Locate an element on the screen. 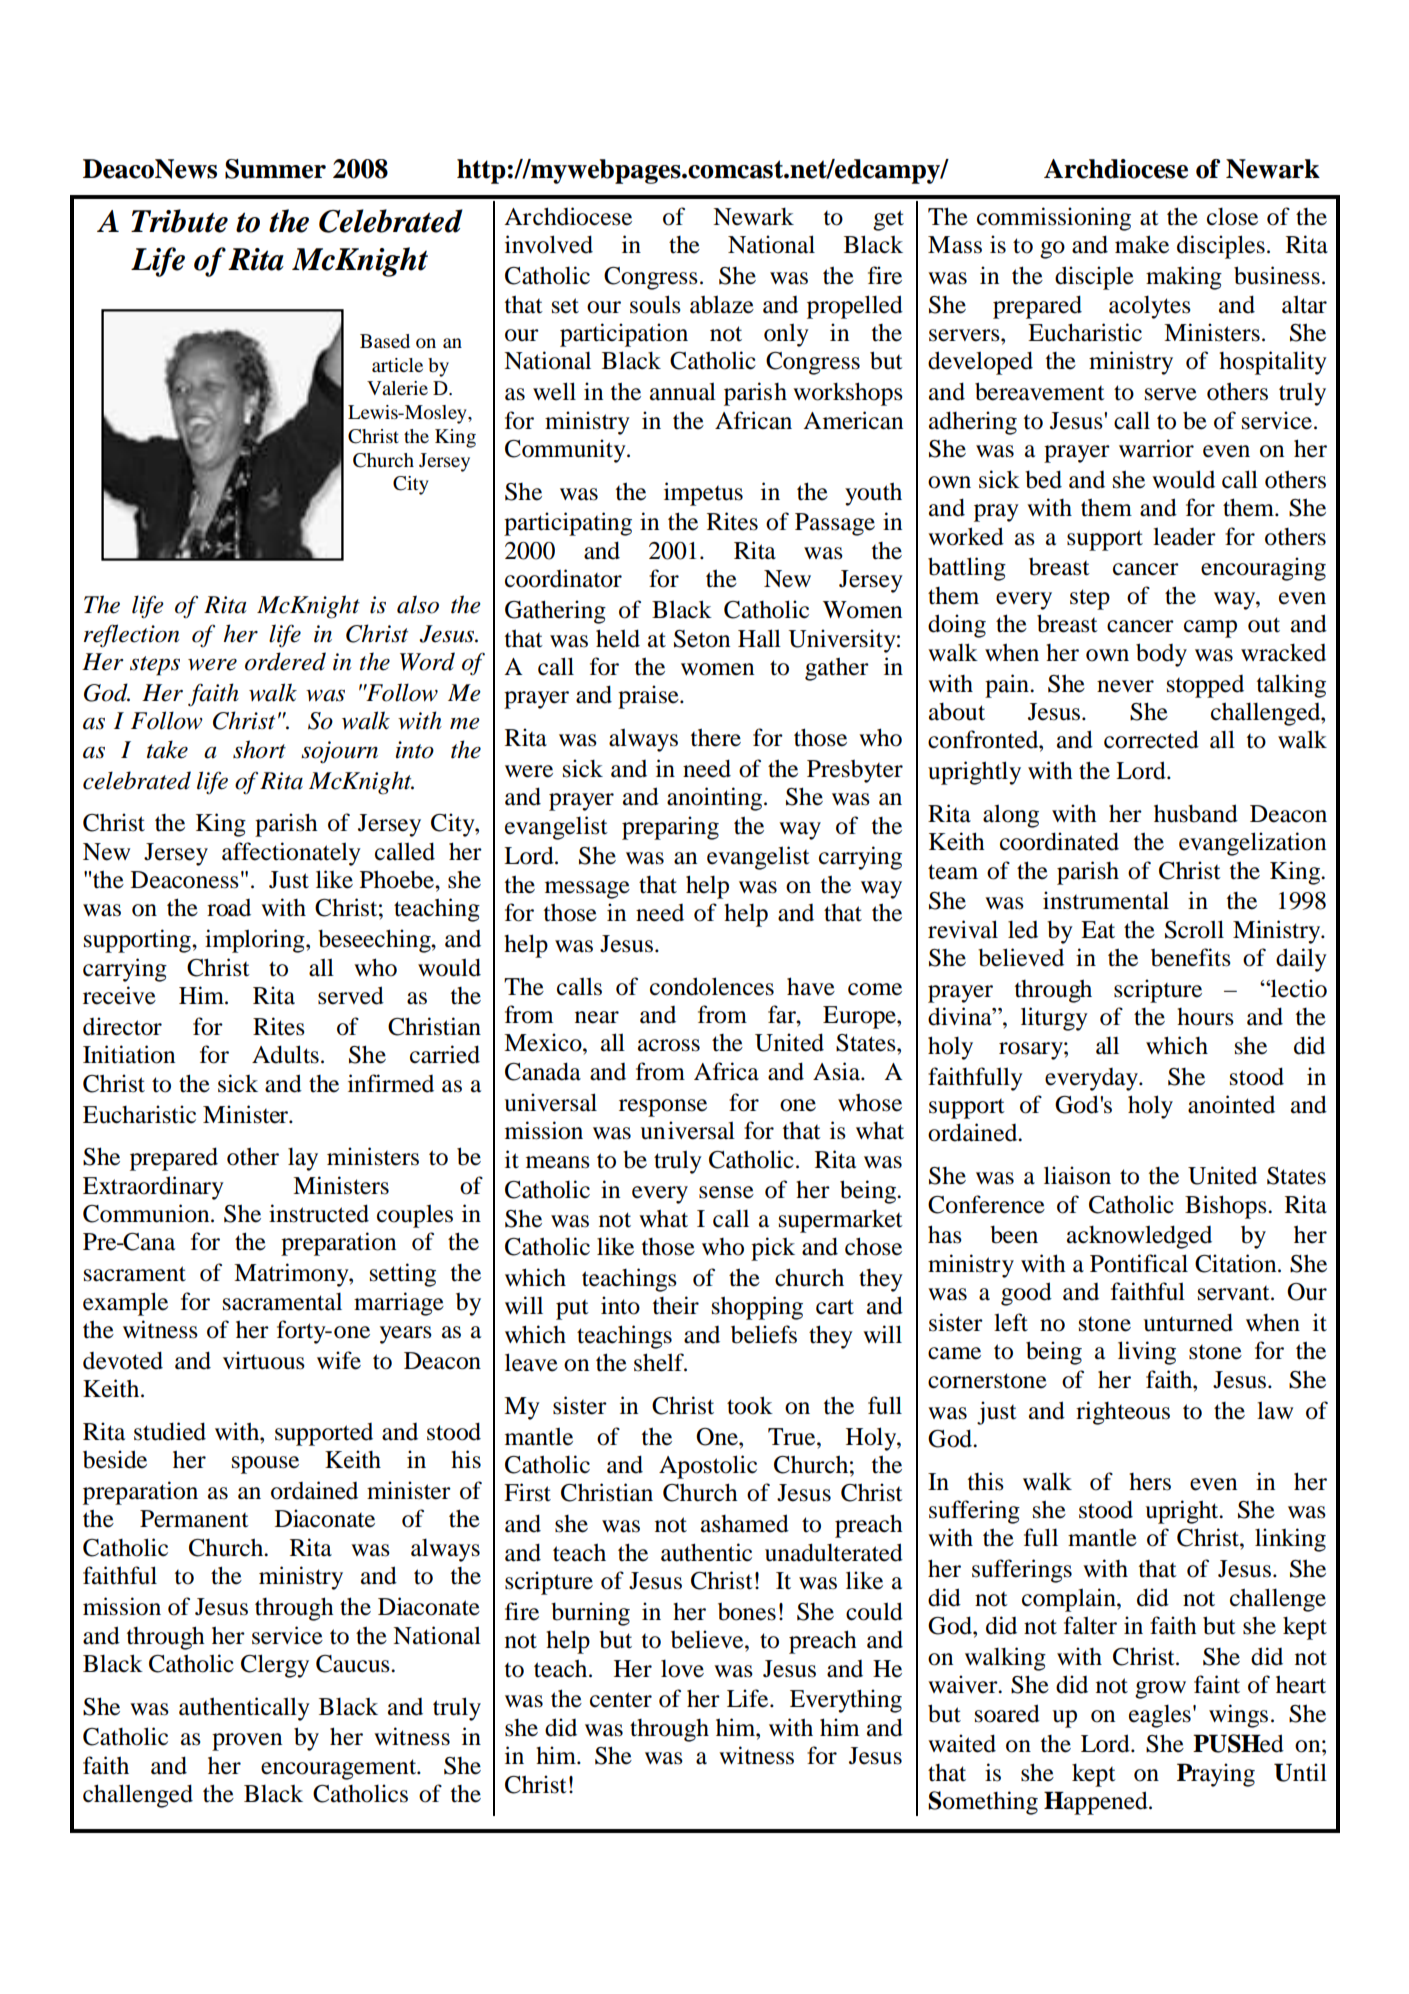  proven is located at coordinates (247, 1742).
